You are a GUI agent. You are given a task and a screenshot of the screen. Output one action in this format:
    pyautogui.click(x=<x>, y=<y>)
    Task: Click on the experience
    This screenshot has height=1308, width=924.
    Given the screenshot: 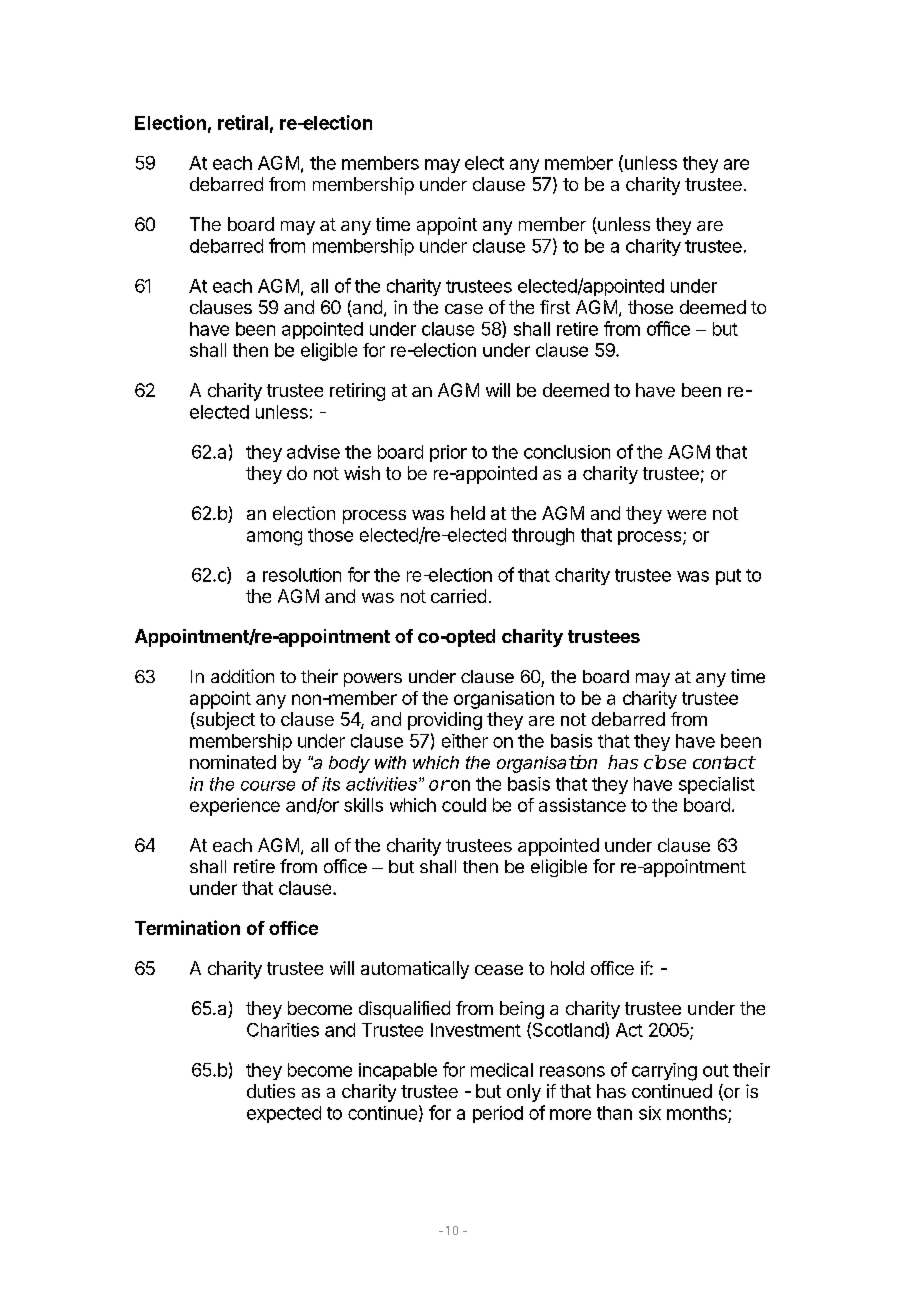 What is the action you would take?
    pyautogui.click(x=235, y=807)
